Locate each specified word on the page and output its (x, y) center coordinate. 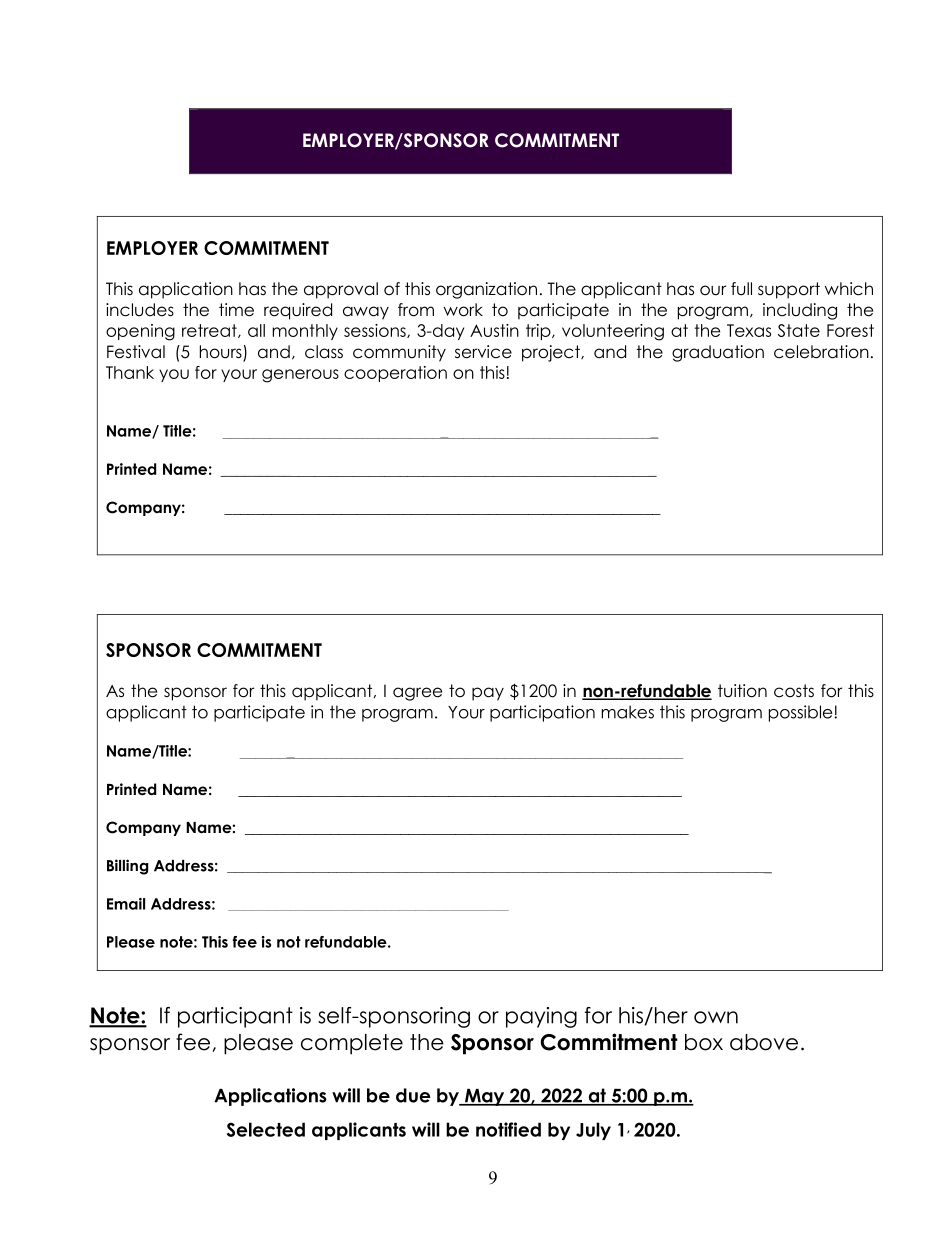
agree (417, 694)
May (484, 1097)
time (236, 310)
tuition (742, 691)
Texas (749, 330)
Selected (266, 1129)
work (463, 310)
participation (542, 713)
